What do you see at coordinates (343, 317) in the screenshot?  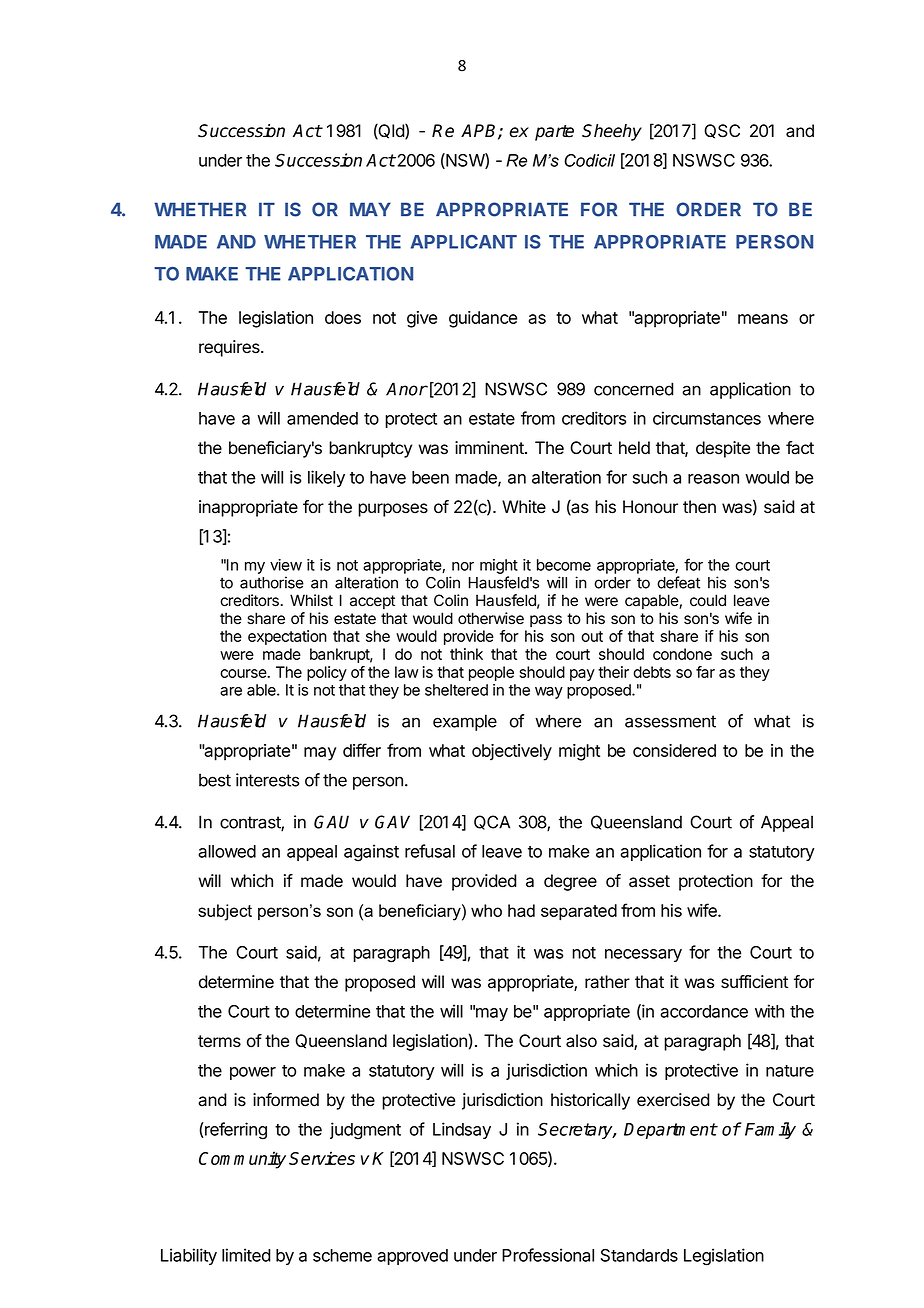 I see `does` at bounding box center [343, 317].
